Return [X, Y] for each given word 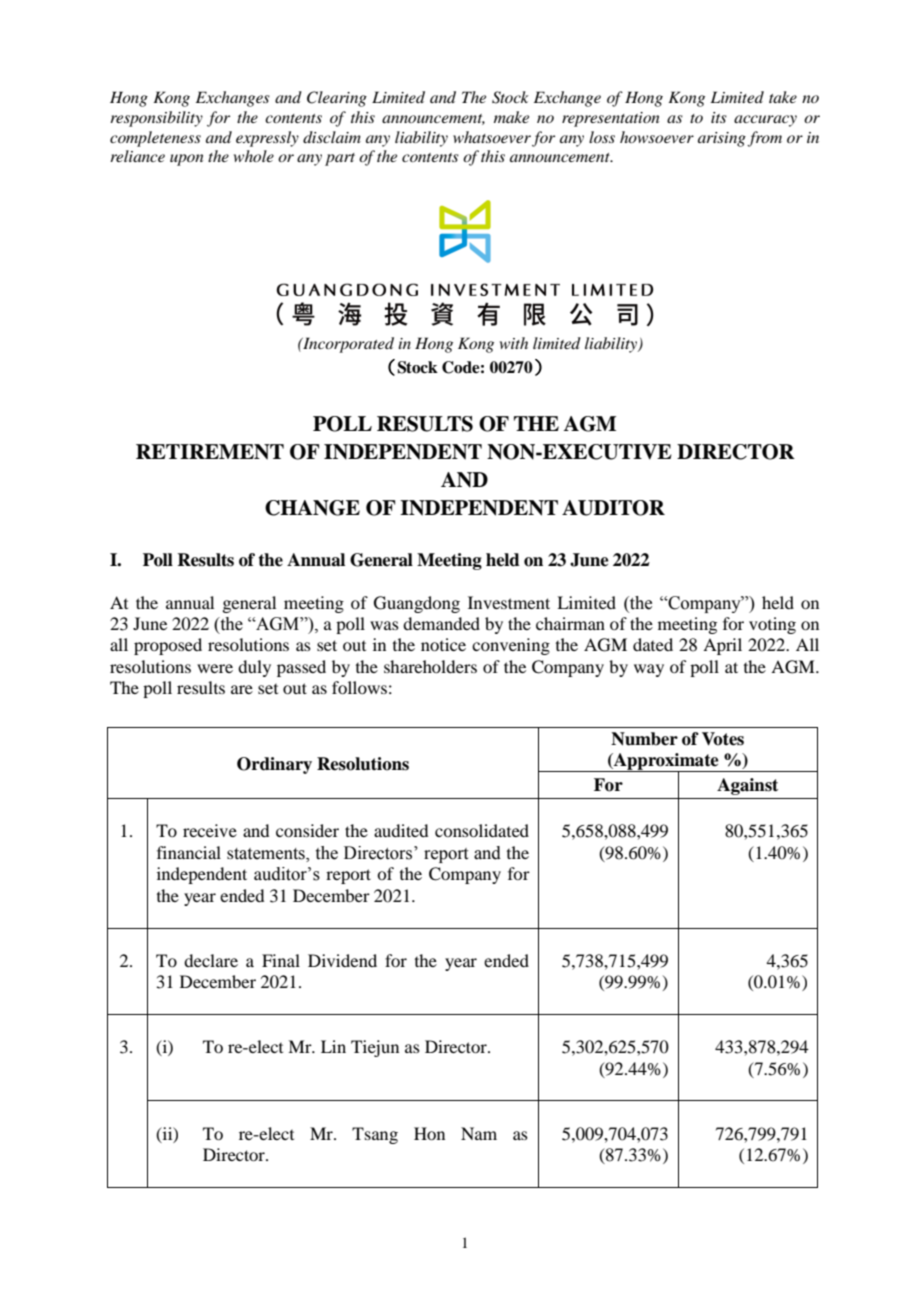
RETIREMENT [210, 452]
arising [722, 139]
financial [189, 852]
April [722, 646]
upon [187, 160]
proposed [168, 646]
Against [747, 786]
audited [401, 830]
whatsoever [492, 137]
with [514, 343]
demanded [441, 623]
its [719, 117]
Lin [333, 1046]
